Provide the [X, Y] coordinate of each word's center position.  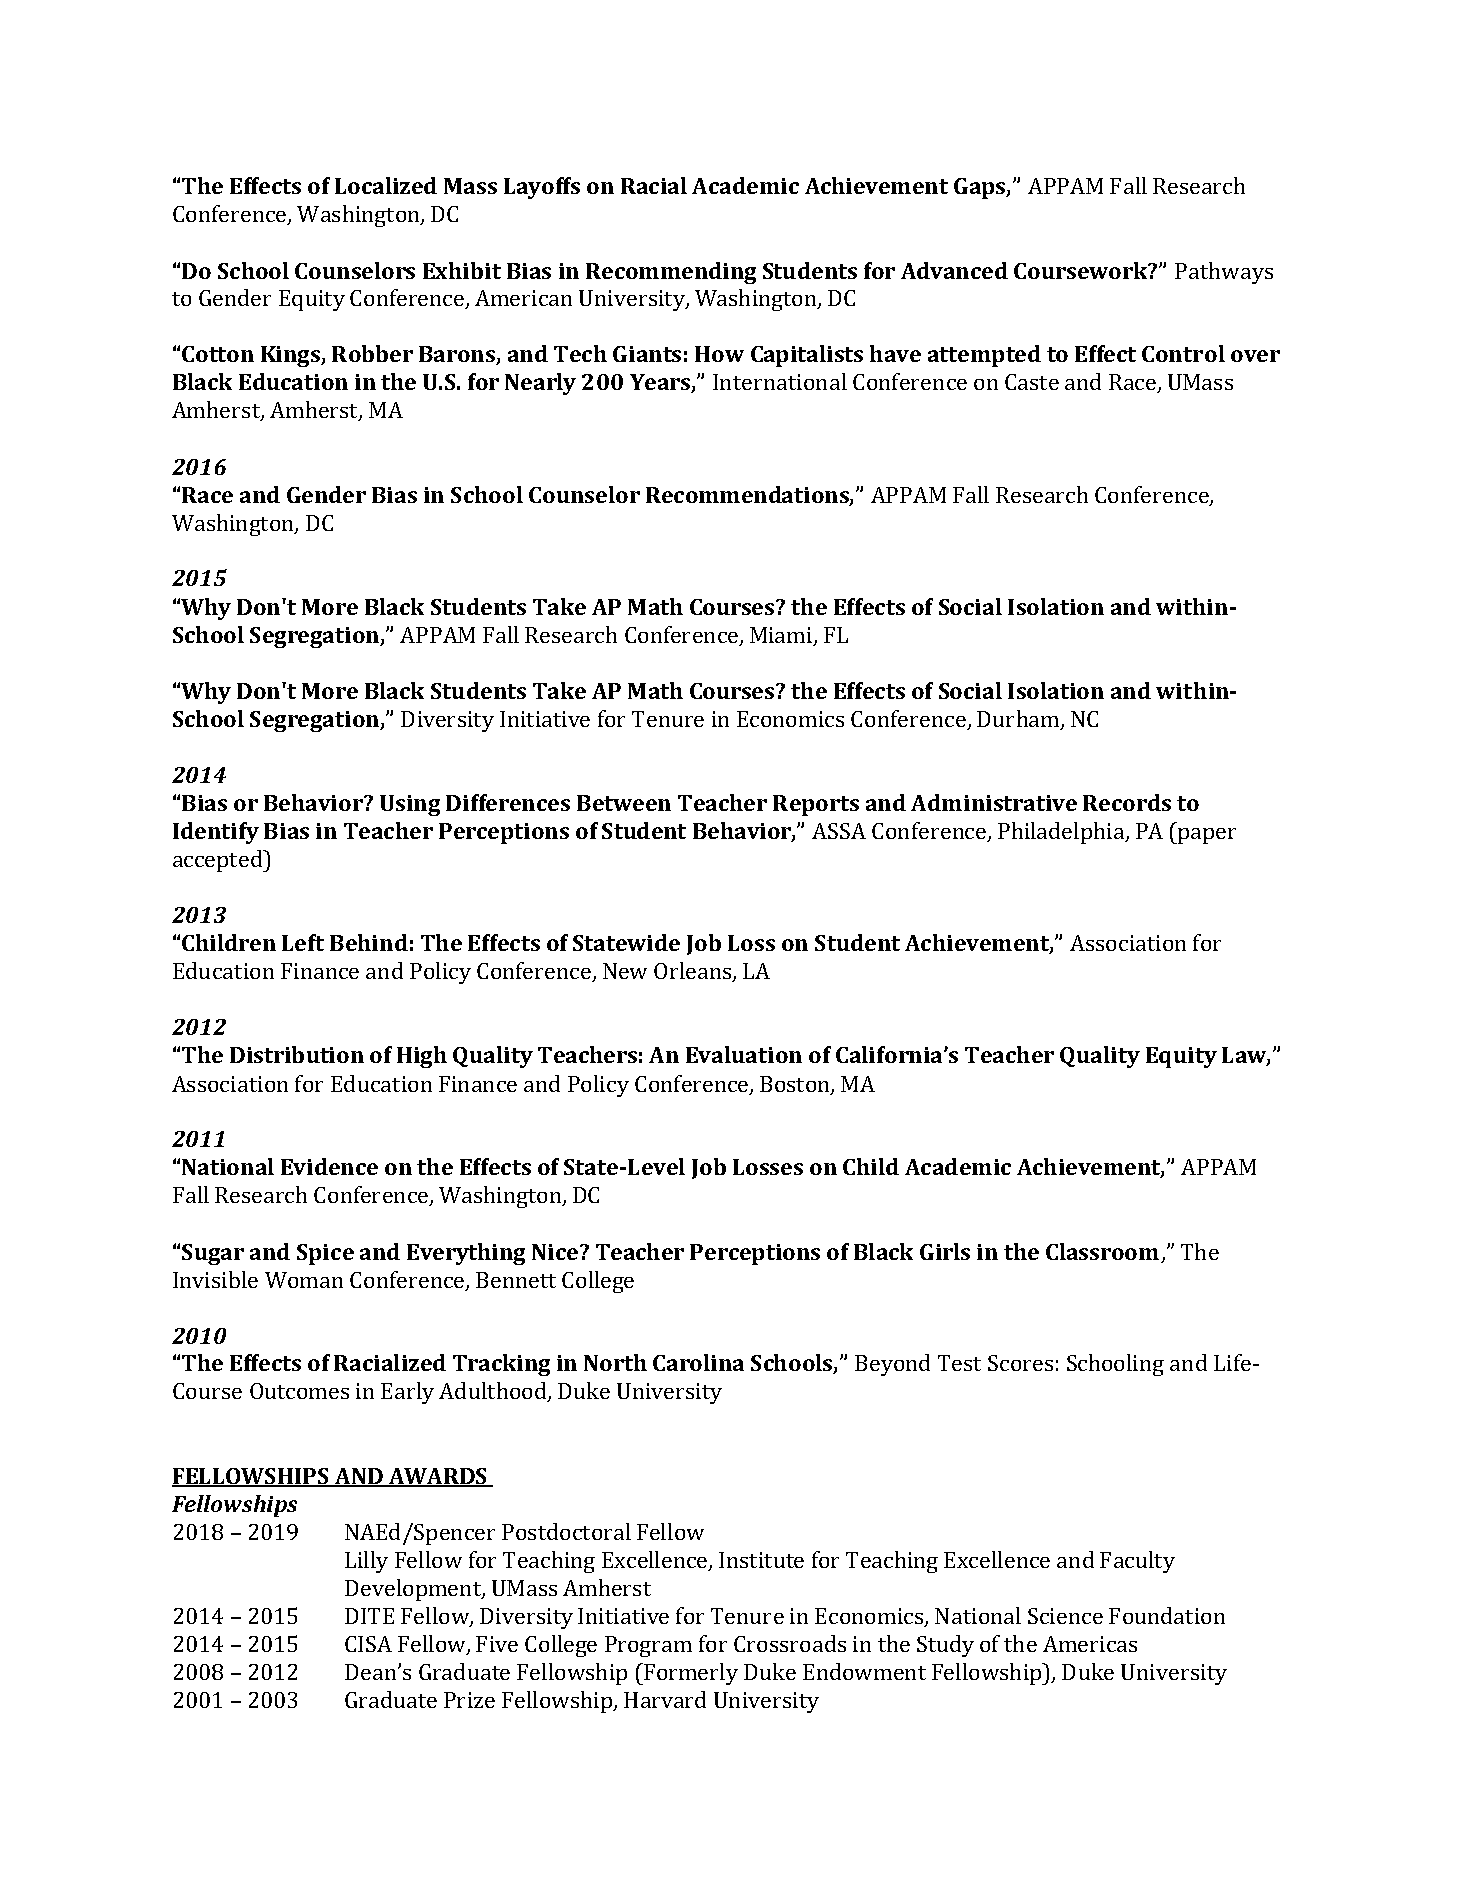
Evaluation [744, 1054]
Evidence [329, 1166]
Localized [386, 185]
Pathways [1224, 273]
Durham [1019, 720]
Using [410, 805]
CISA [368, 1644]
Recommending [671, 273]
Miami [782, 636]
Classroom [1102, 1251]
